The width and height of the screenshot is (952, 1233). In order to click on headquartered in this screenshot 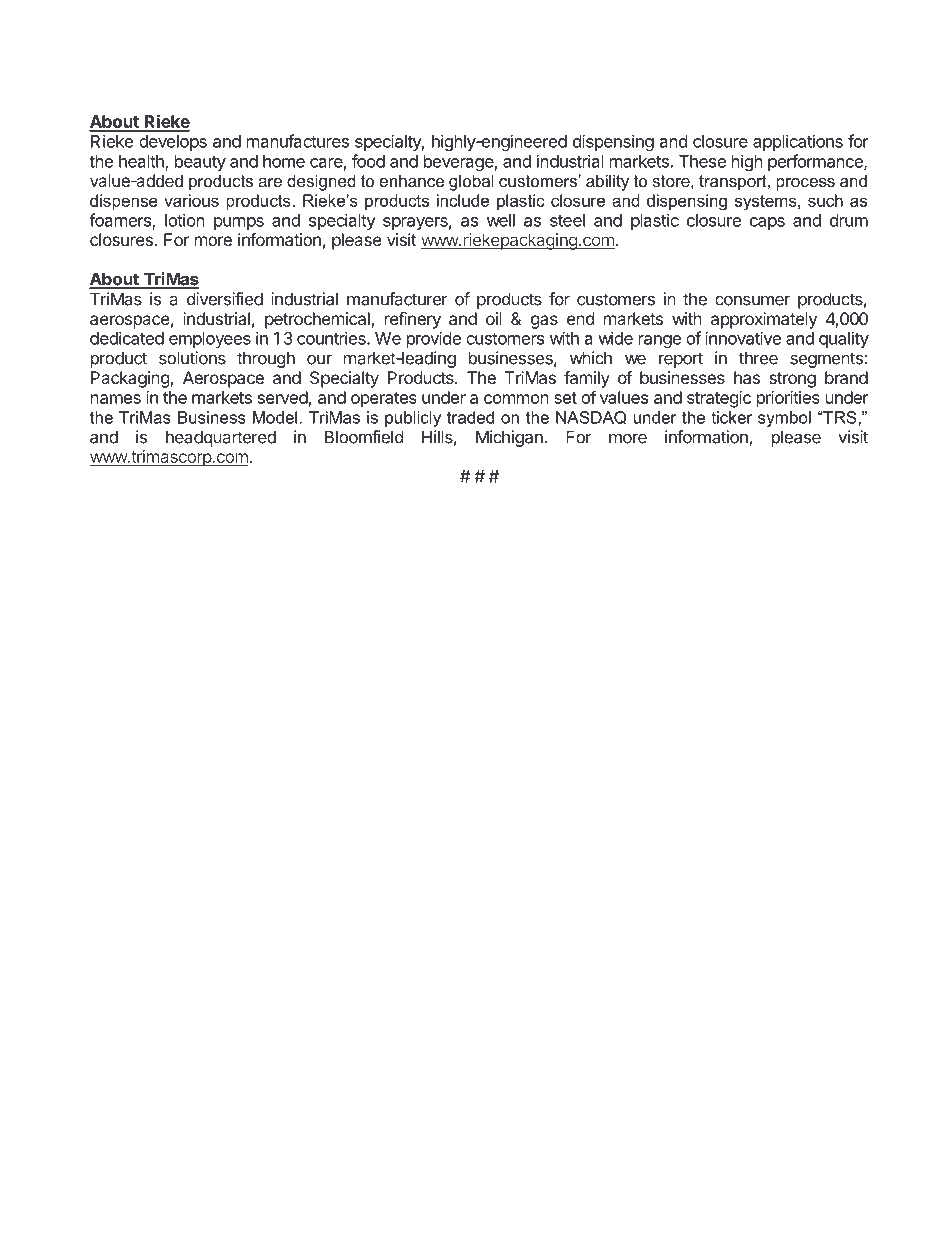, I will do `click(221, 438)`.
